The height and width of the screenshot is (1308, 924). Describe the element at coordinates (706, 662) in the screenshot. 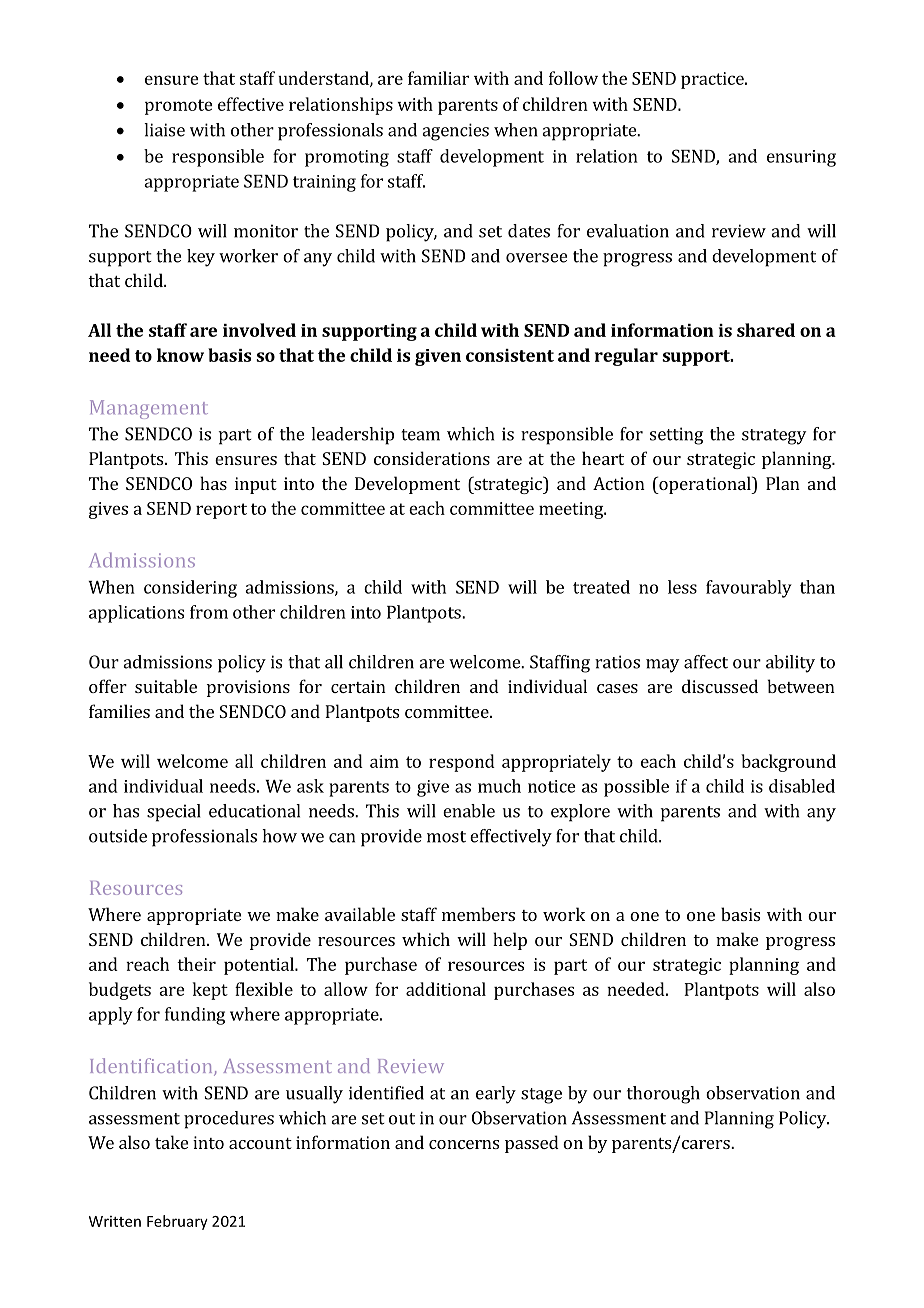

I see `affect` at that location.
